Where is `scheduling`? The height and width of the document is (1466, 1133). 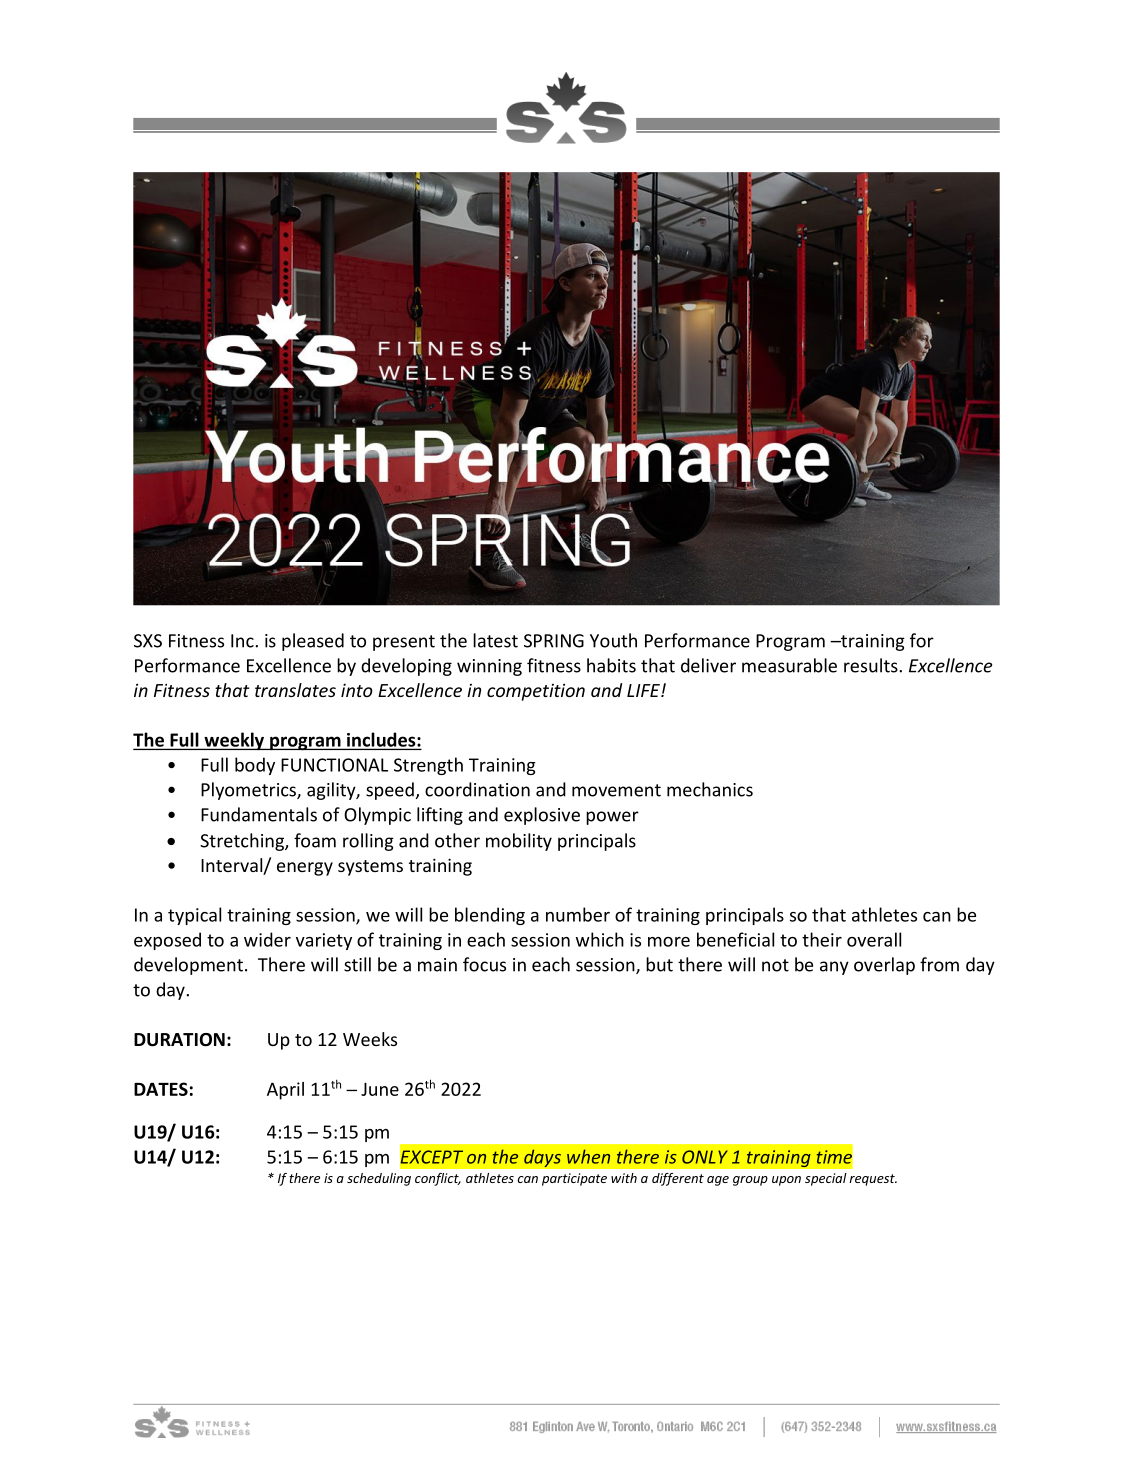 scheduling is located at coordinates (379, 1179).
